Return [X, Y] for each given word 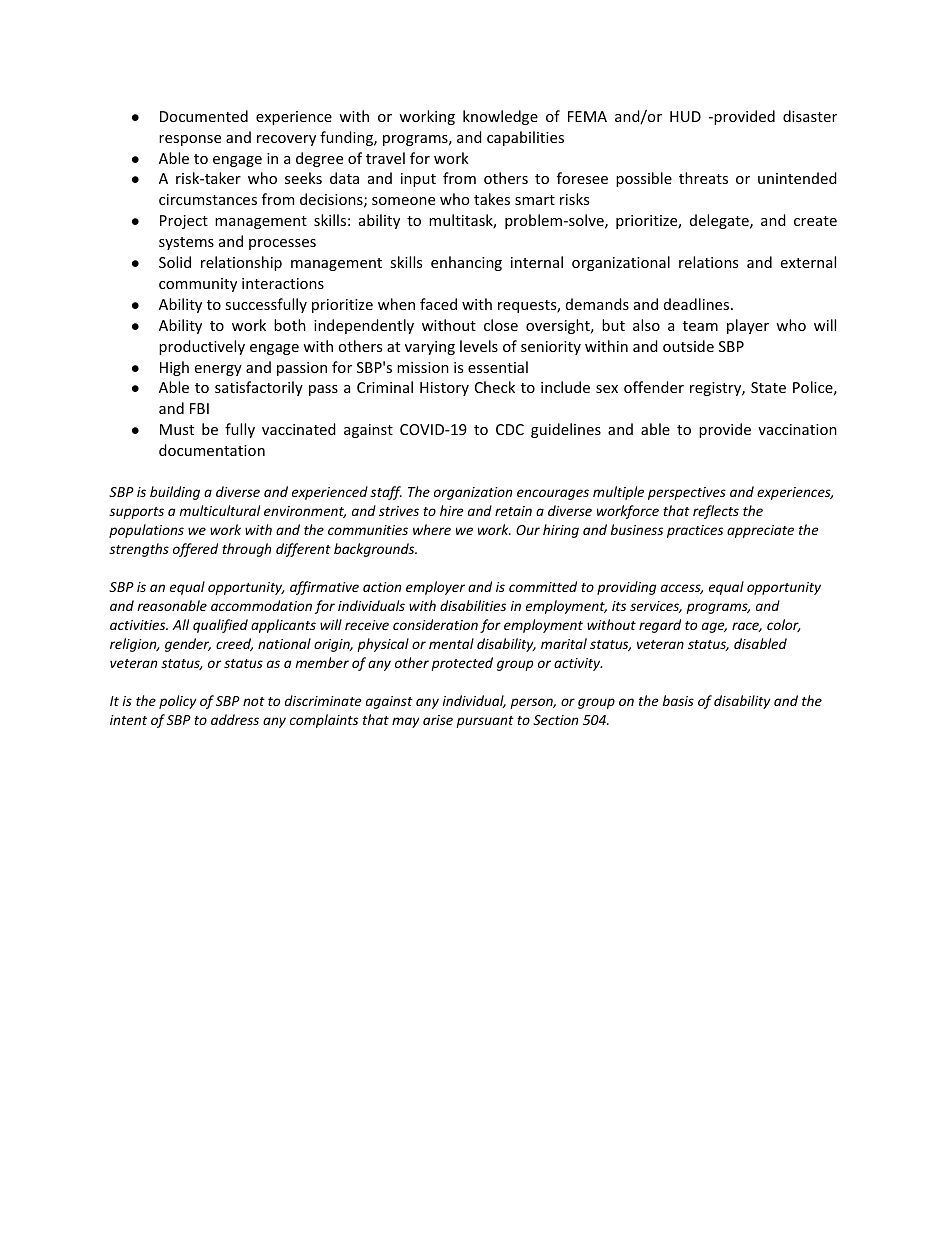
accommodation [261, 605]
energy [218, 370]
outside [688, 346]
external [808, 262]
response [190, 140]
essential [498, 367]
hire [452, 510]
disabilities [473, 605]
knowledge [500, 117]
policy [177, 702]
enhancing [466, 263]
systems [186, 243]
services [656, 607]
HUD [685, 116]
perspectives [687, 493]
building [175, 493]
